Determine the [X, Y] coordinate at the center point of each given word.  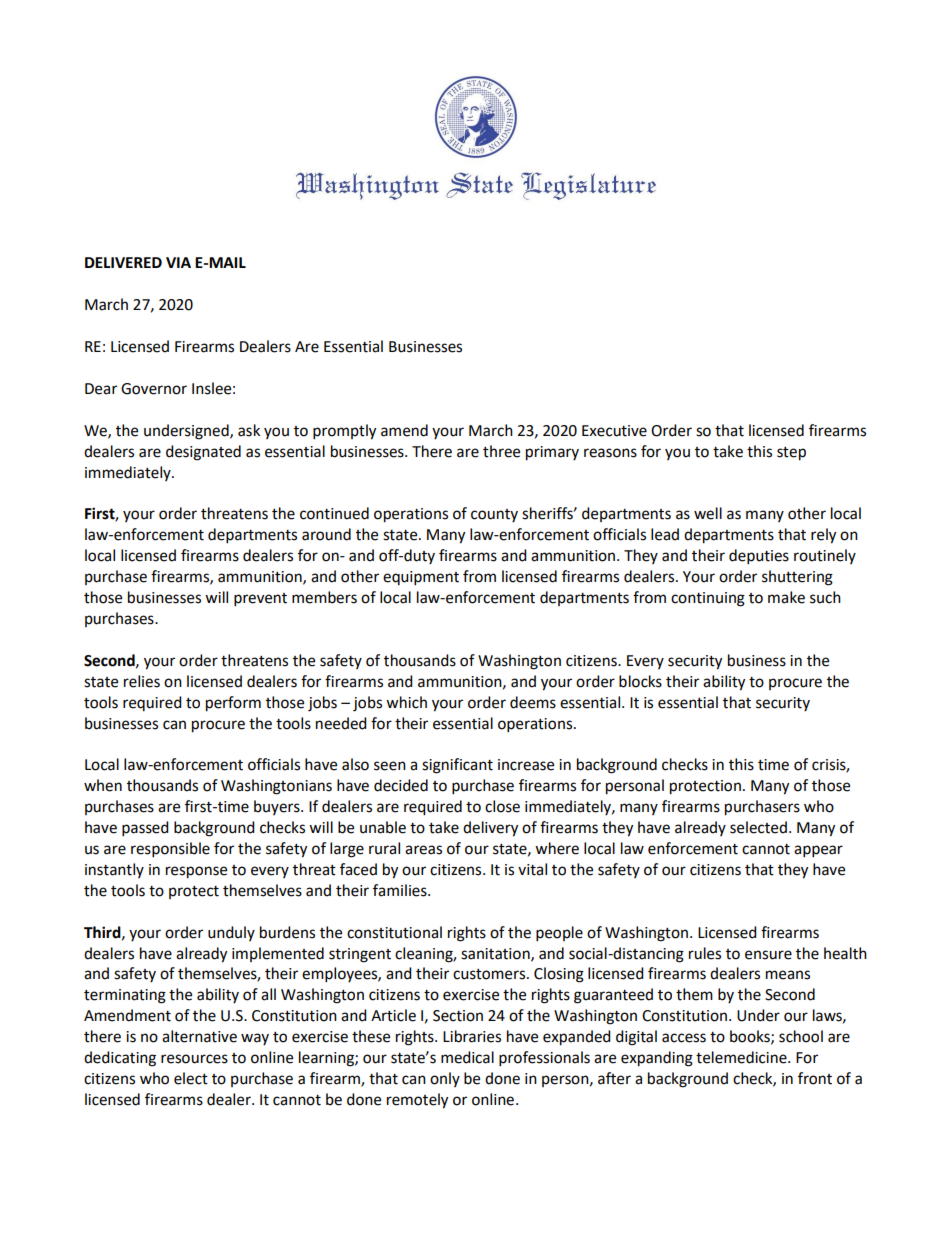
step [791, 454]
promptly [344, 432]
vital [532, 869]
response [196, 872]
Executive [614, 431]
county [494, 515]
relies [142, 681]
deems [533, 702]
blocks [640, 681]
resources [194, 1059]
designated [203, 453]
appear [818, 851]
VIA [178, 262]
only [445, 1079]
